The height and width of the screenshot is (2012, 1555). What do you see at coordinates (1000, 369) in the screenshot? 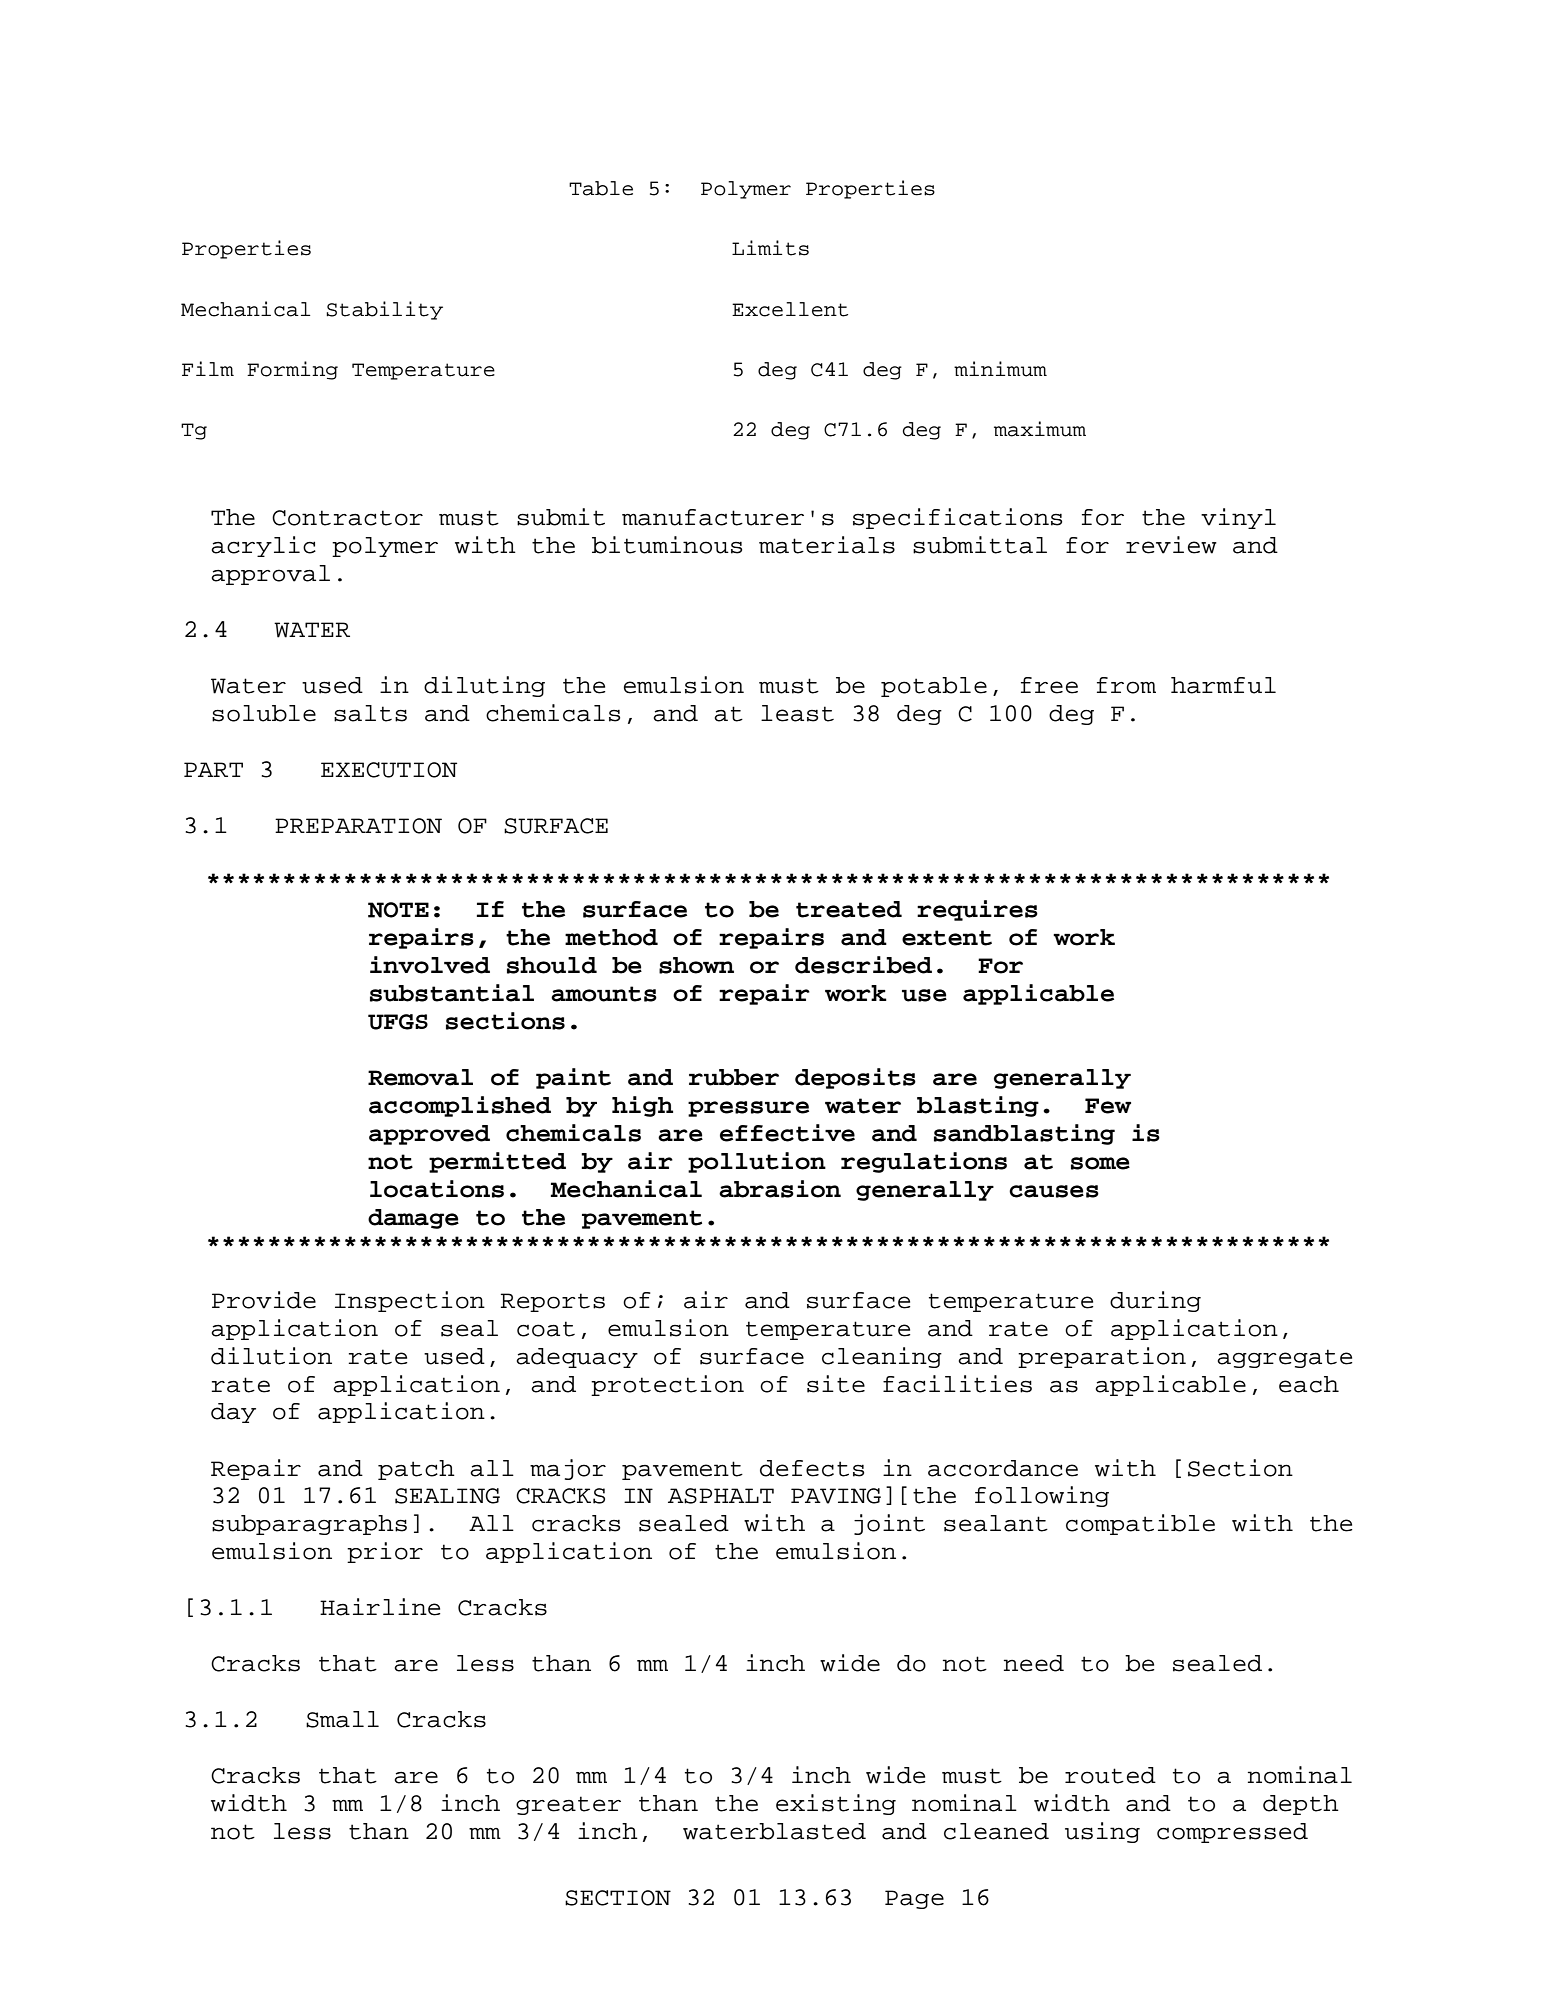
I see `minimum` at bounding box center [1000, 369].
